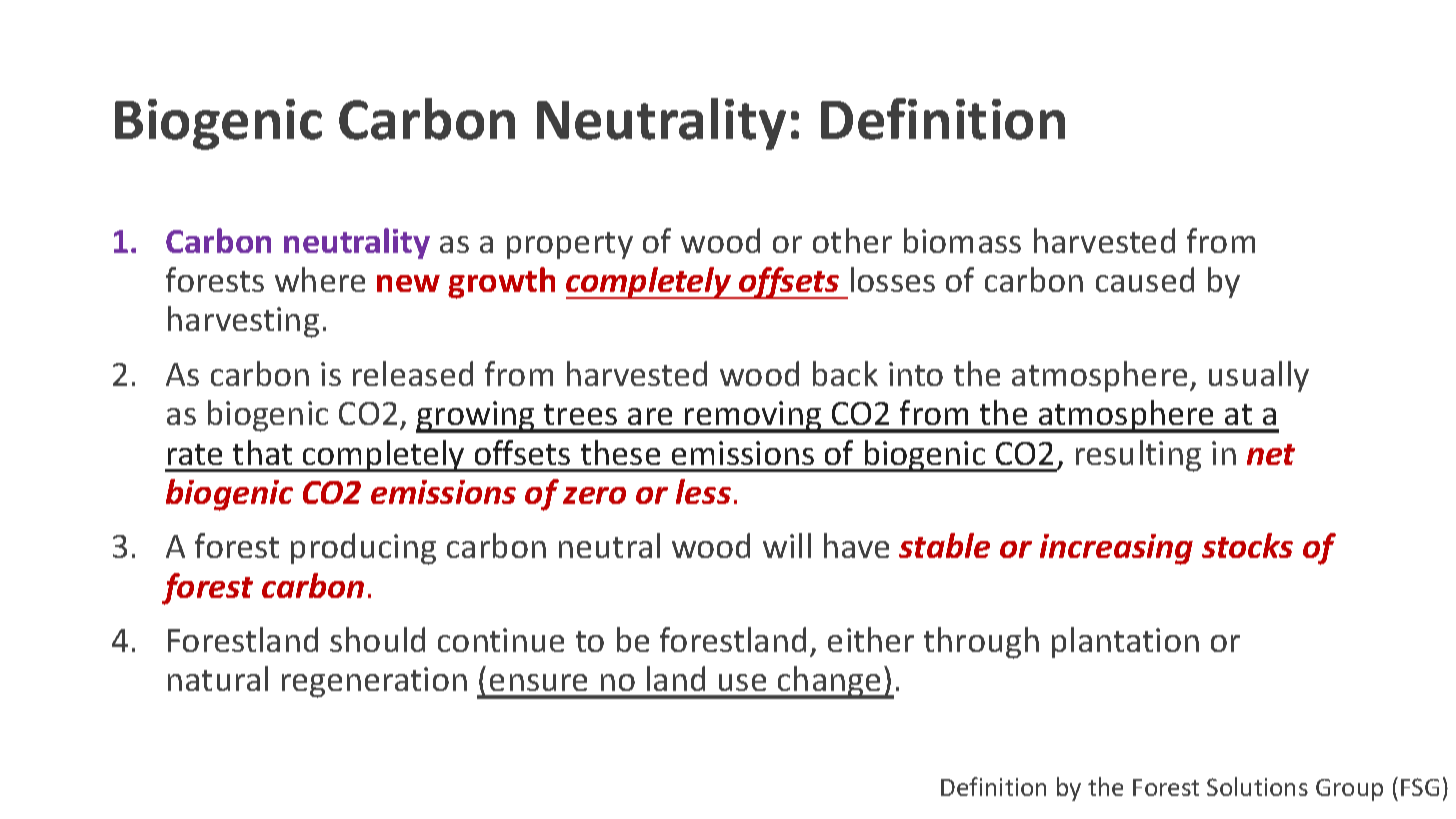 The image size is (1456, 819). What do you see at coordinates (1271, 454) in the screenshot?
I see `net` at bounding box center [1271, 454].
